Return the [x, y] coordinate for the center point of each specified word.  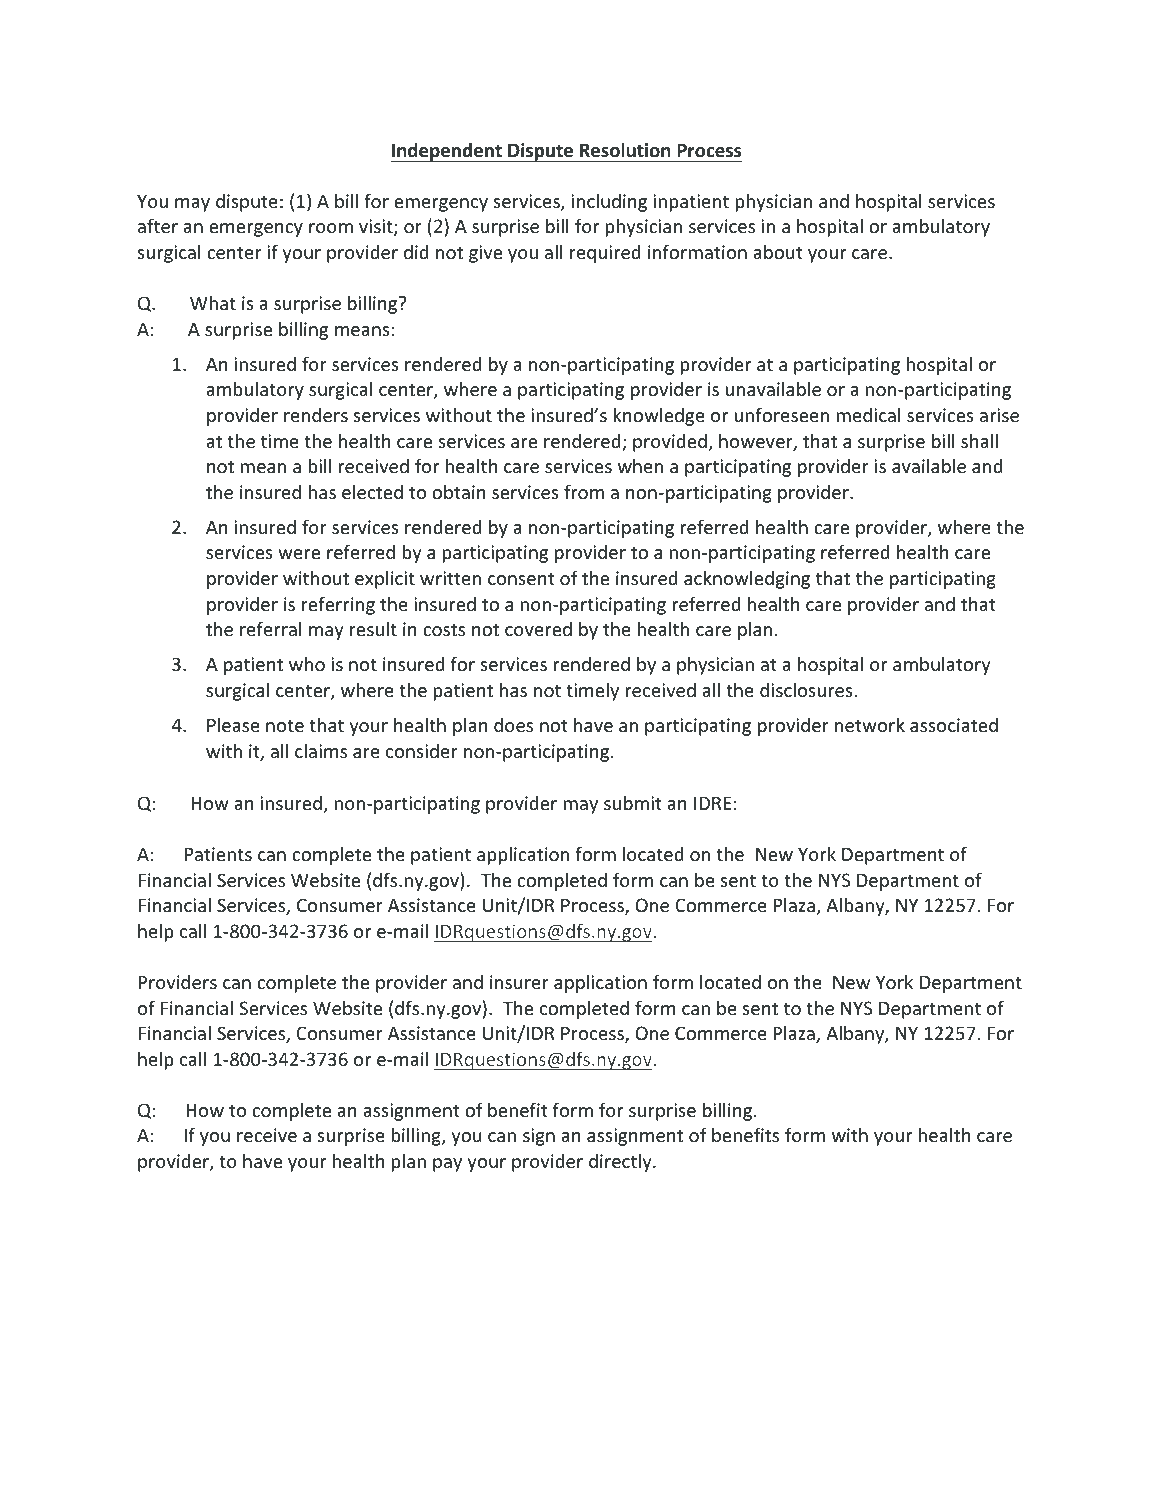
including [609, 202]
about [778, 252]
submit [633, 803]
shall [979, 441]
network [870, 725]
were [299, 554]
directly [621, 1163]
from [584, 491]
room [331, 228]
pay [447, 1165]
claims [321, 750]
